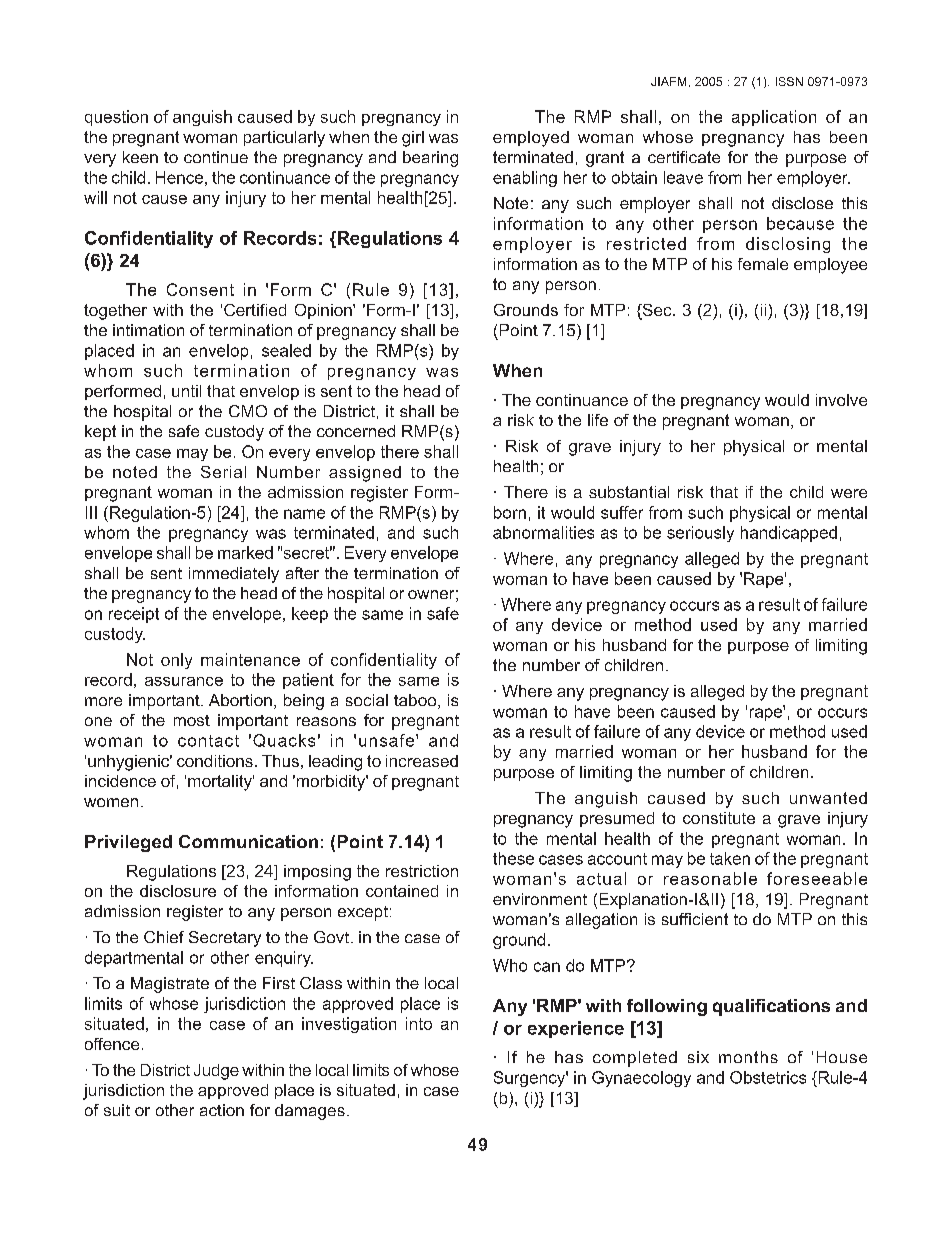  What do you see at coordinates (422, 761) in the document?
I see `increased` at bounding box center [422, 761].
